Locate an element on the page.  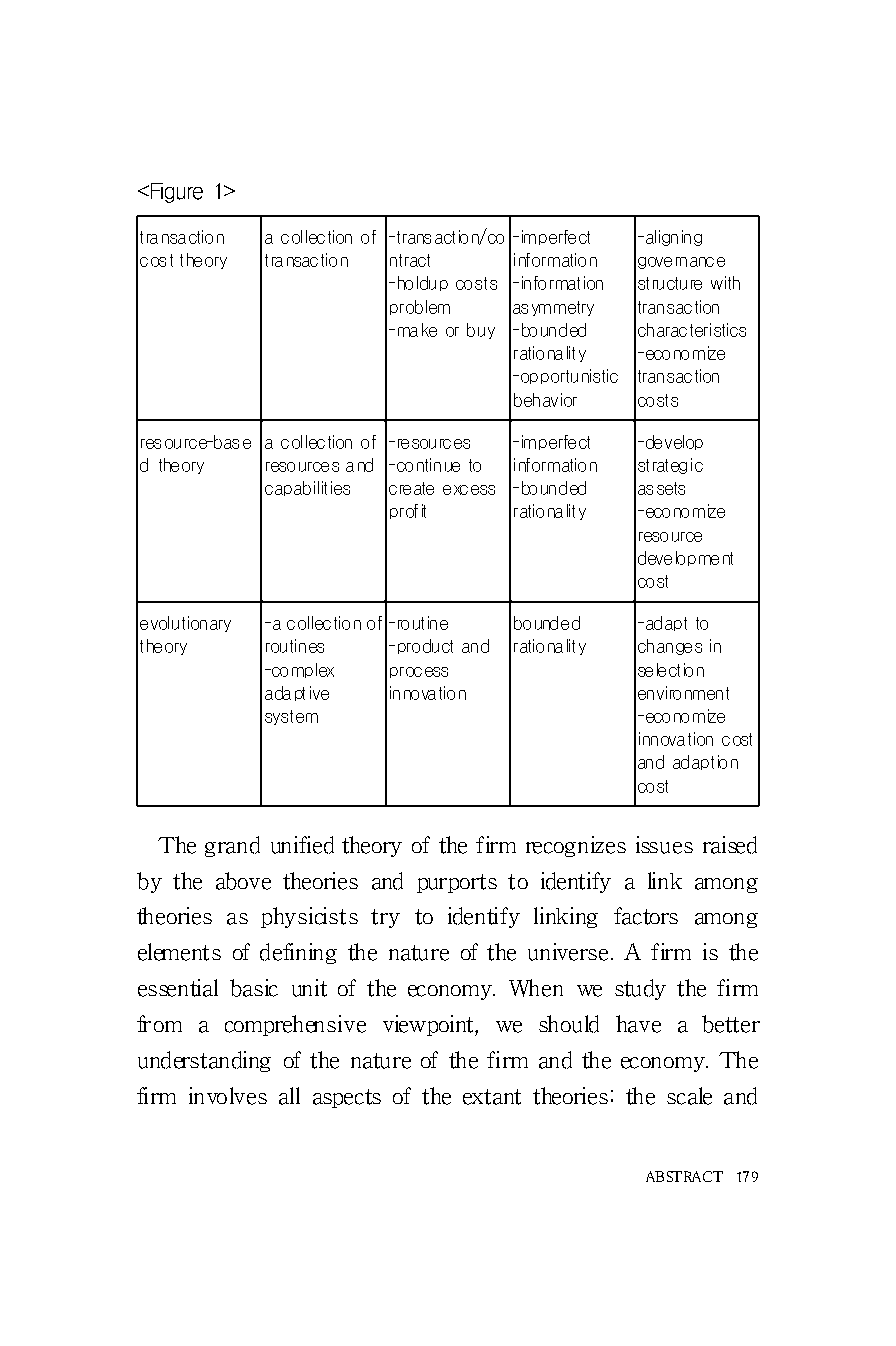
holdup is located at coordinates (423, 283).
